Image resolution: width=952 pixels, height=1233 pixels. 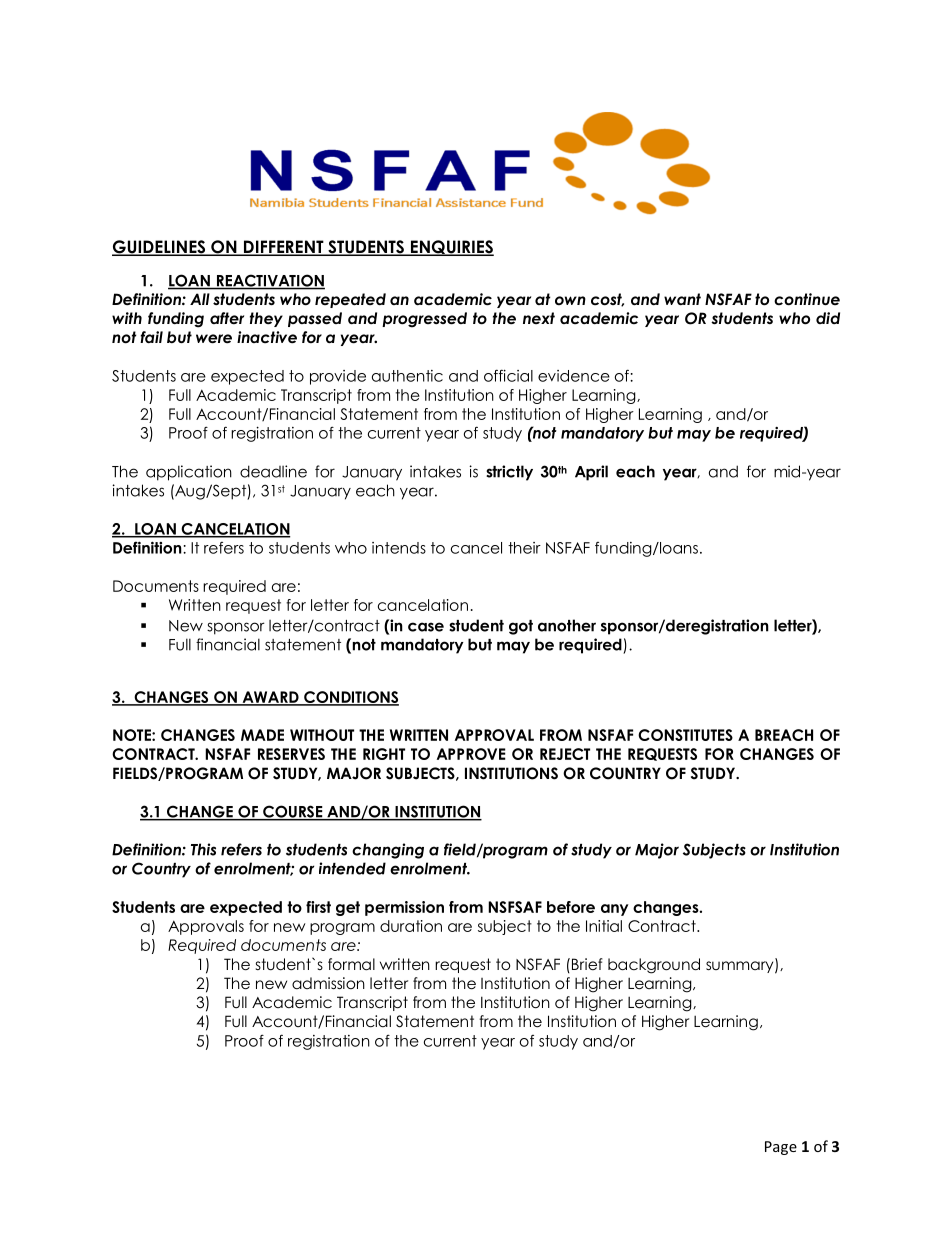 What do you see at coordinates (509, 473) in the image?
I see `strictly` at bounding box center [509, 473].
